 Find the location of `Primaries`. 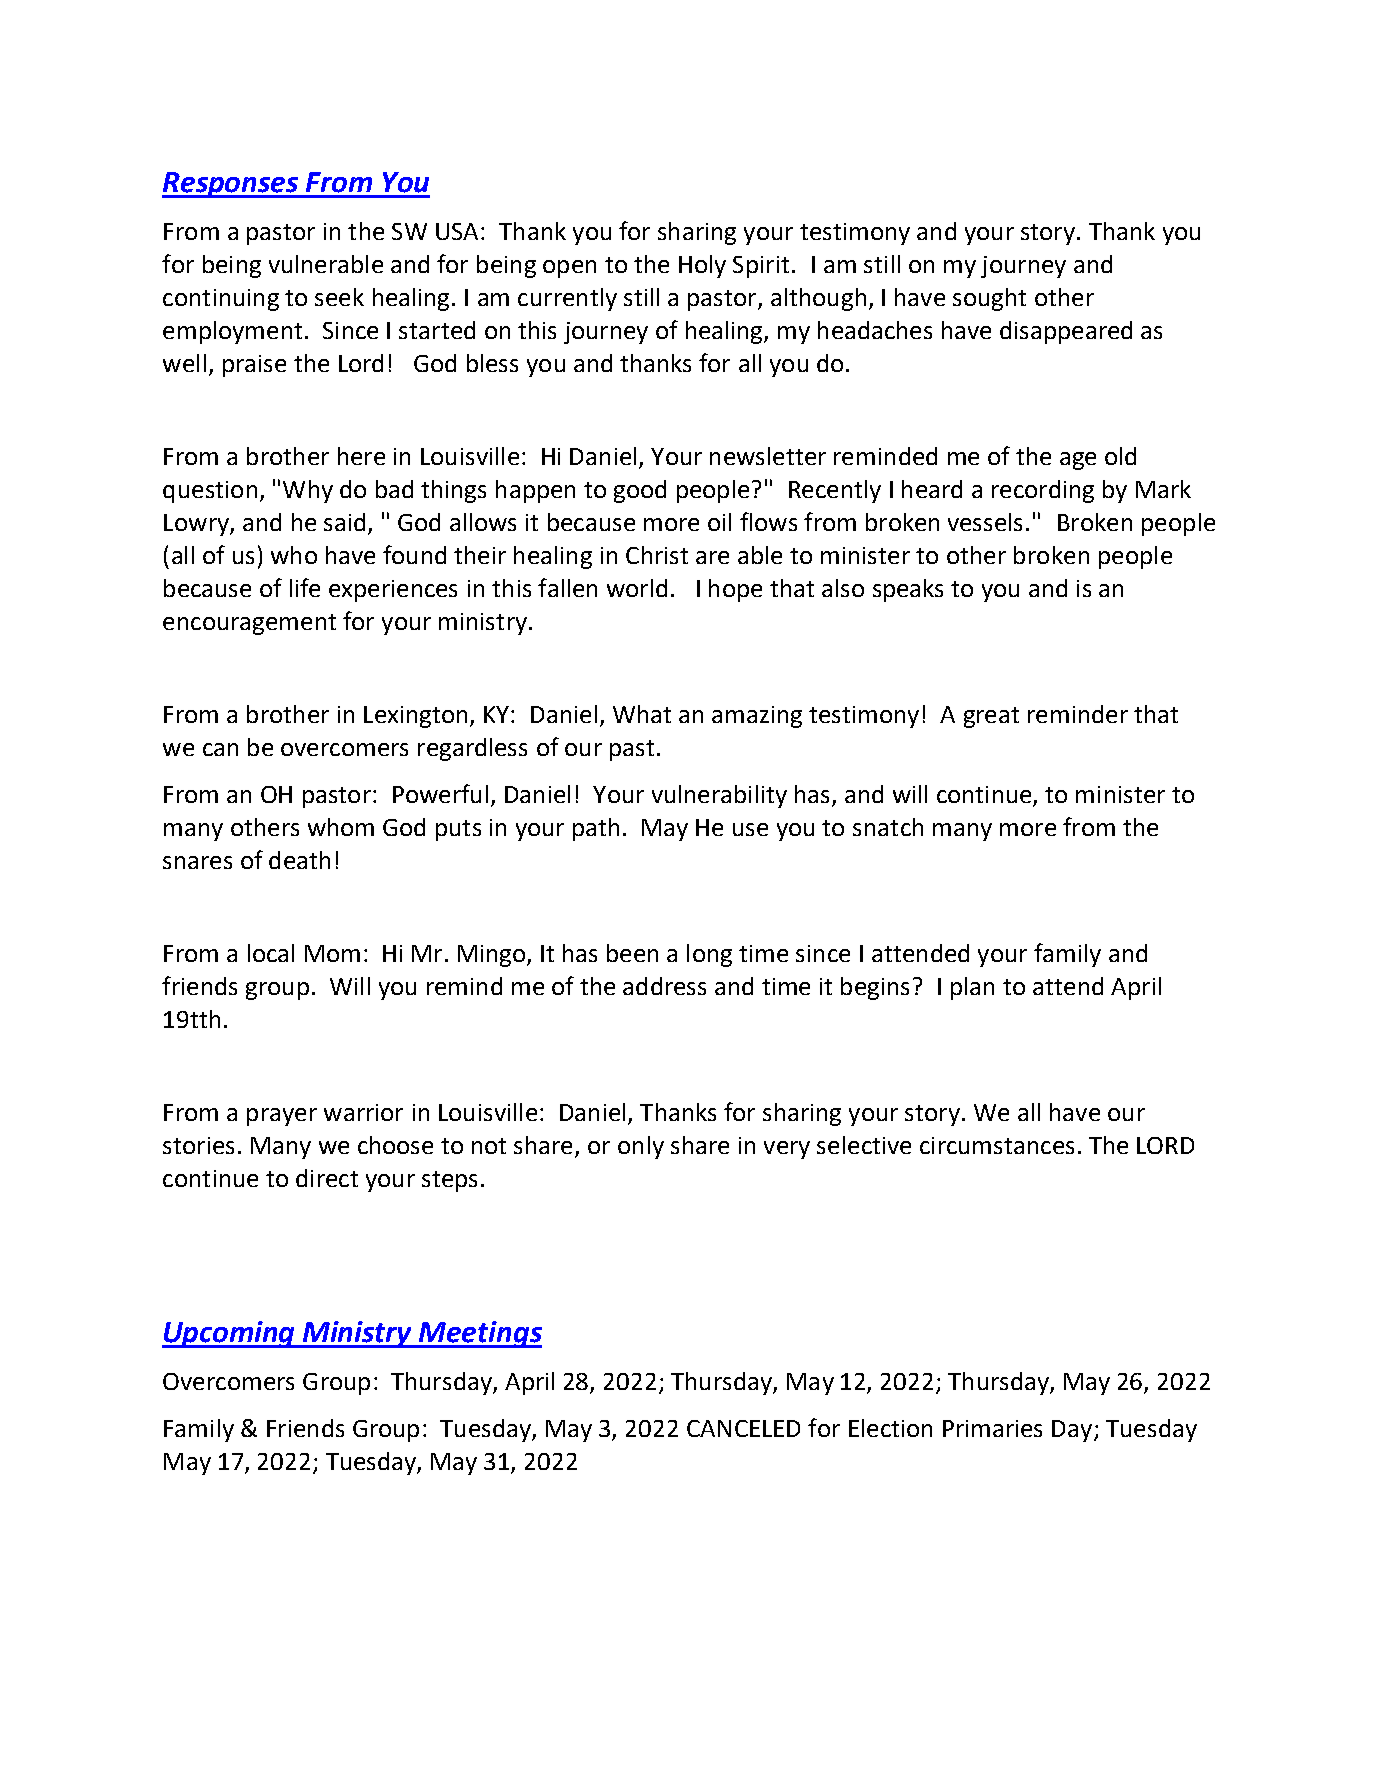

Primaries is located at coordinates (992, 1428).
